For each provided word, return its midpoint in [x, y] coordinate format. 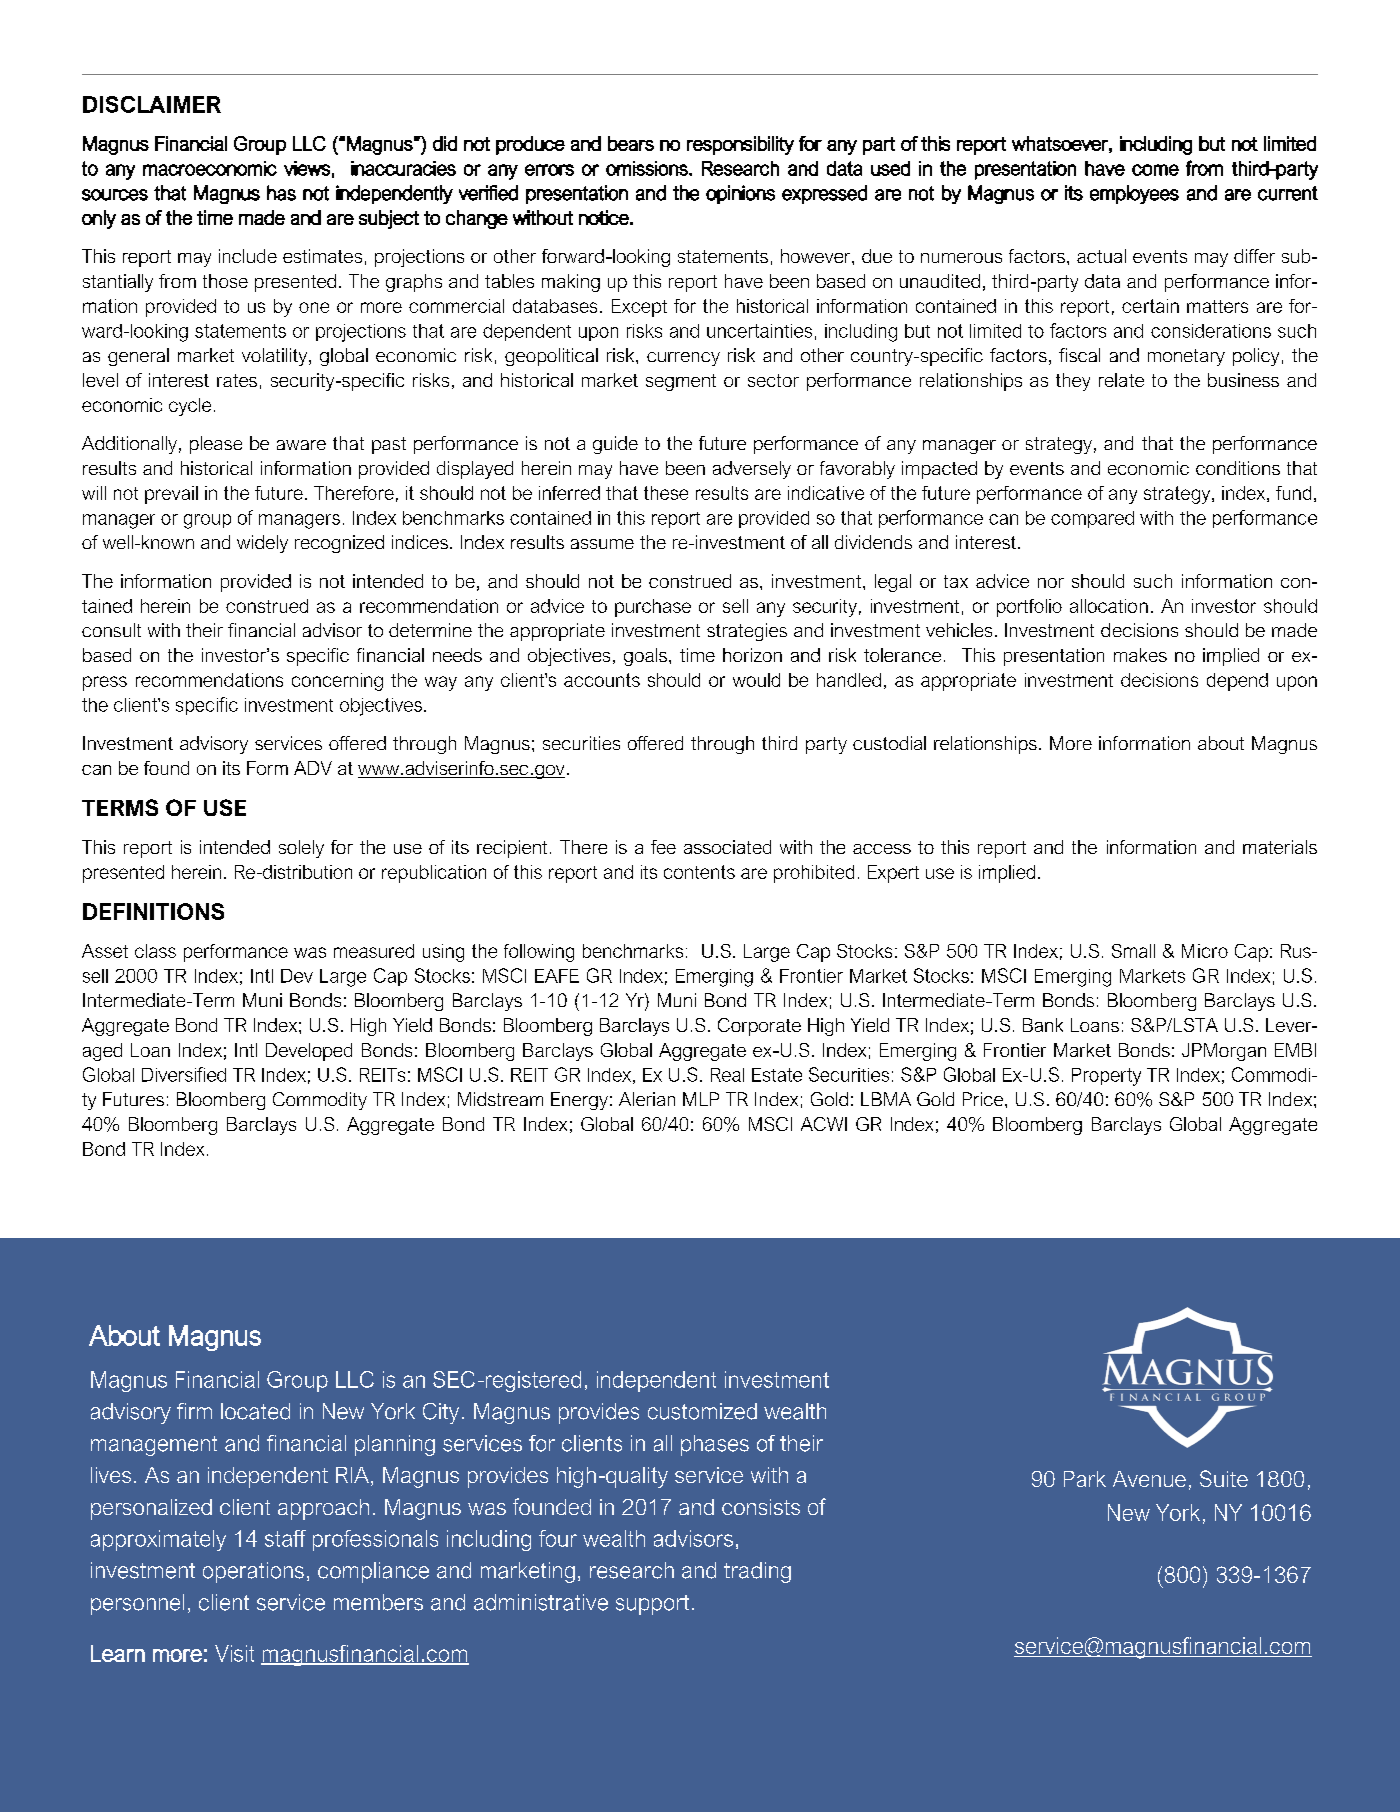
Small [1133, 951]
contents [699, 872]
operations [253, 1572]
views [307, 168]
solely [301, 849]
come [1155, 170]
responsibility [740, 145]
